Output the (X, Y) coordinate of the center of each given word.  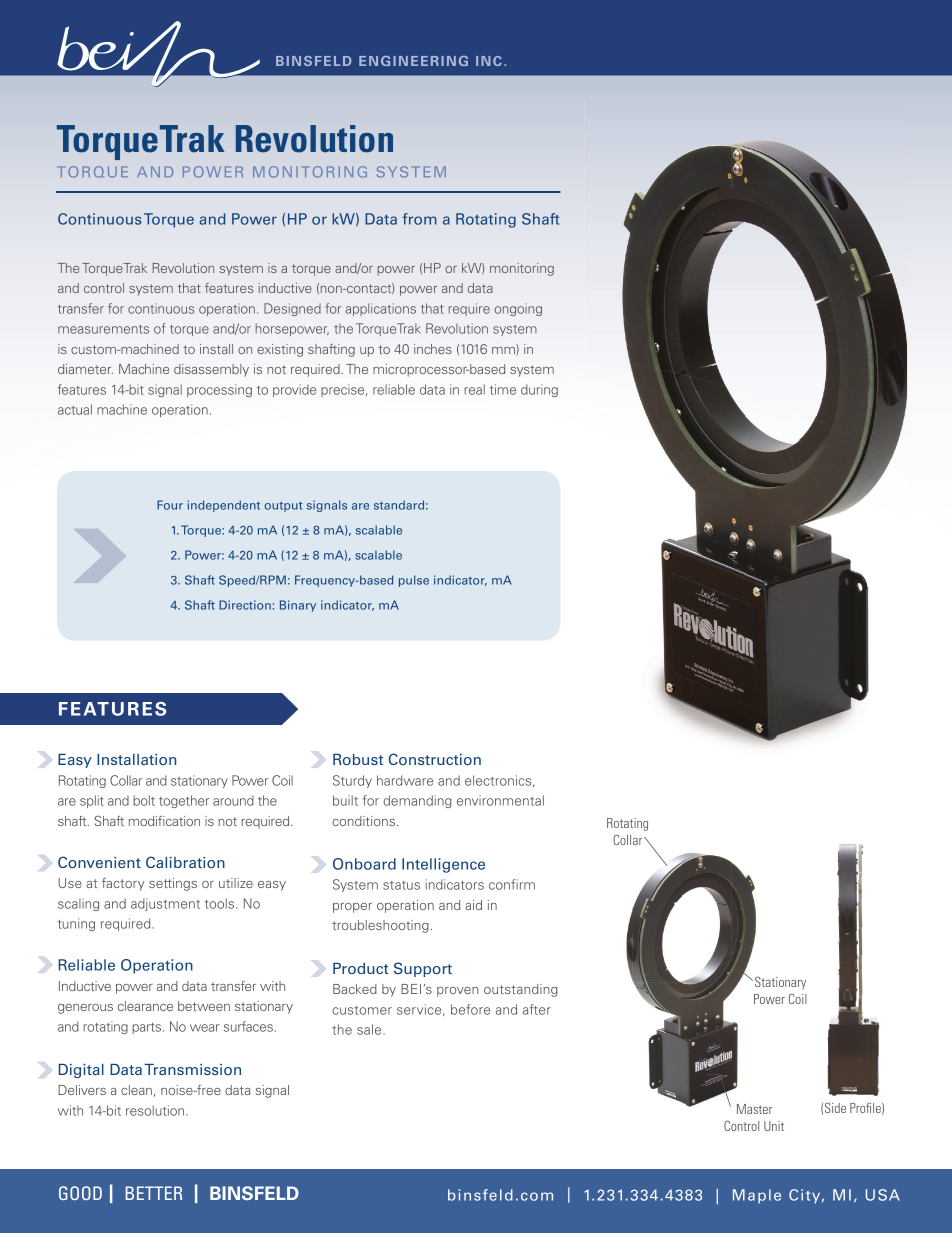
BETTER (153, 1193)
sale (370, 1029)
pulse (414, 581)
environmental (500, 800)
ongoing (518, 309)
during (539, 390)
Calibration (185, 862)
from (419, 219)
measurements (103, 329)
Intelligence (443, 865)
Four (170, 505)
